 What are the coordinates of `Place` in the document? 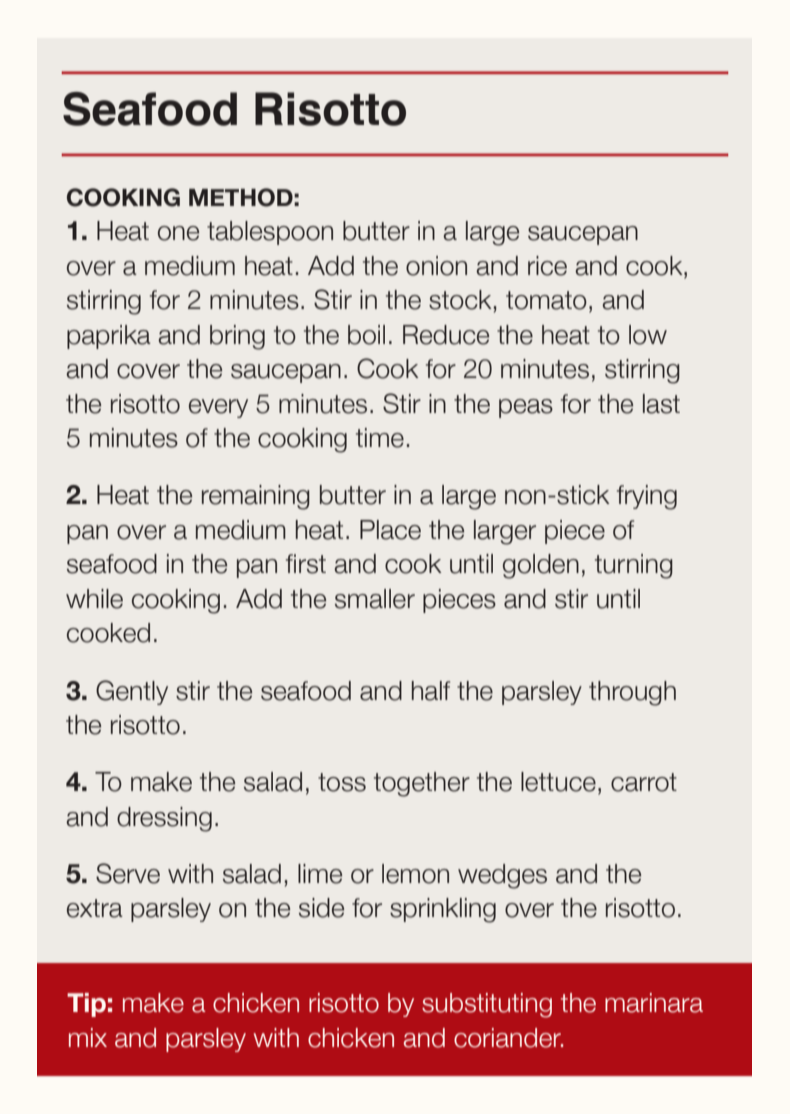 It's located at (390, 530).
